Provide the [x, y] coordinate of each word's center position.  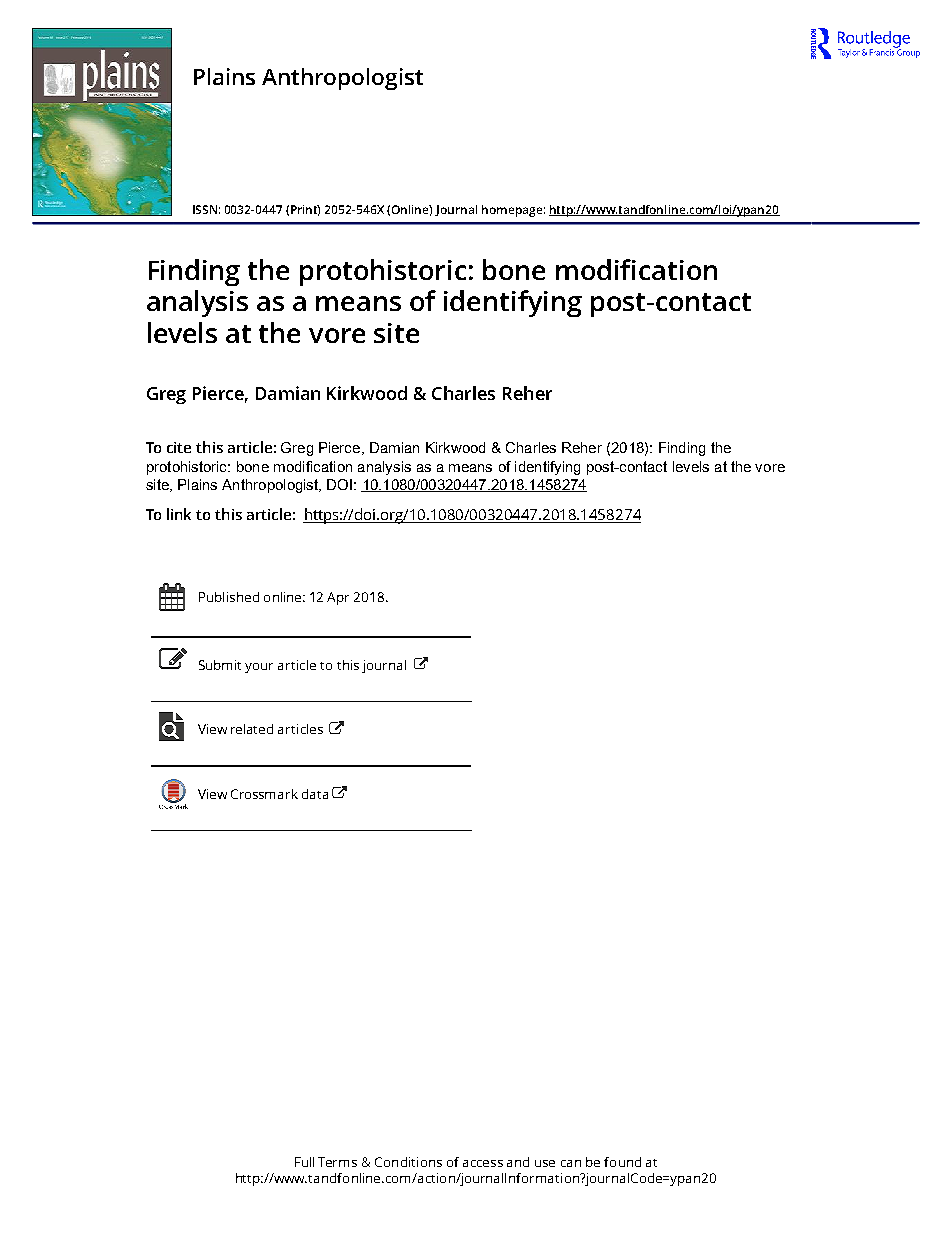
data [315, 794]
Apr [338, 598]
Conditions [408, 1162]
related [252, 729]
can [571, 1163]
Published [229, 597]
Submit [220, 665]
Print [305, 210]
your [259, 668]
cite [179, 447]
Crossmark [264, 794]
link [179, 514]
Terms [337, 1162]
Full [304, 1162]
